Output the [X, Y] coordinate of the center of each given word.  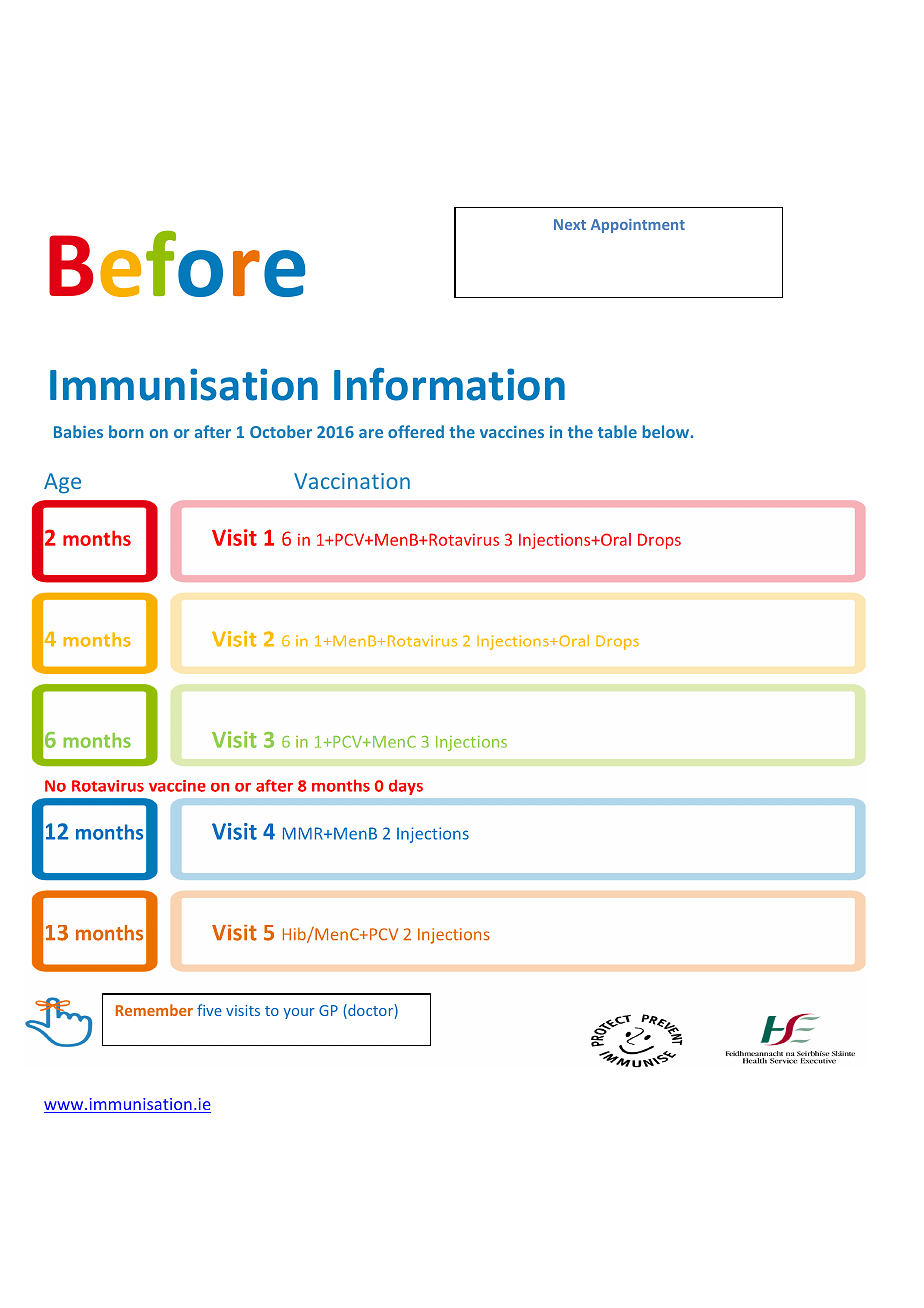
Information [449, 384]
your [299, 1013]
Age [62, 483]
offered [416, 431]
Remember [154, 1010]
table [617, 431]
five [209, 1010]
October [281, 431]
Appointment [638, 226]
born [126, 431]
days [406, 787]
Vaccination [352, 481]
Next [570, 224]
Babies [78, 431]
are [371, 433]
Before [177, 263]
